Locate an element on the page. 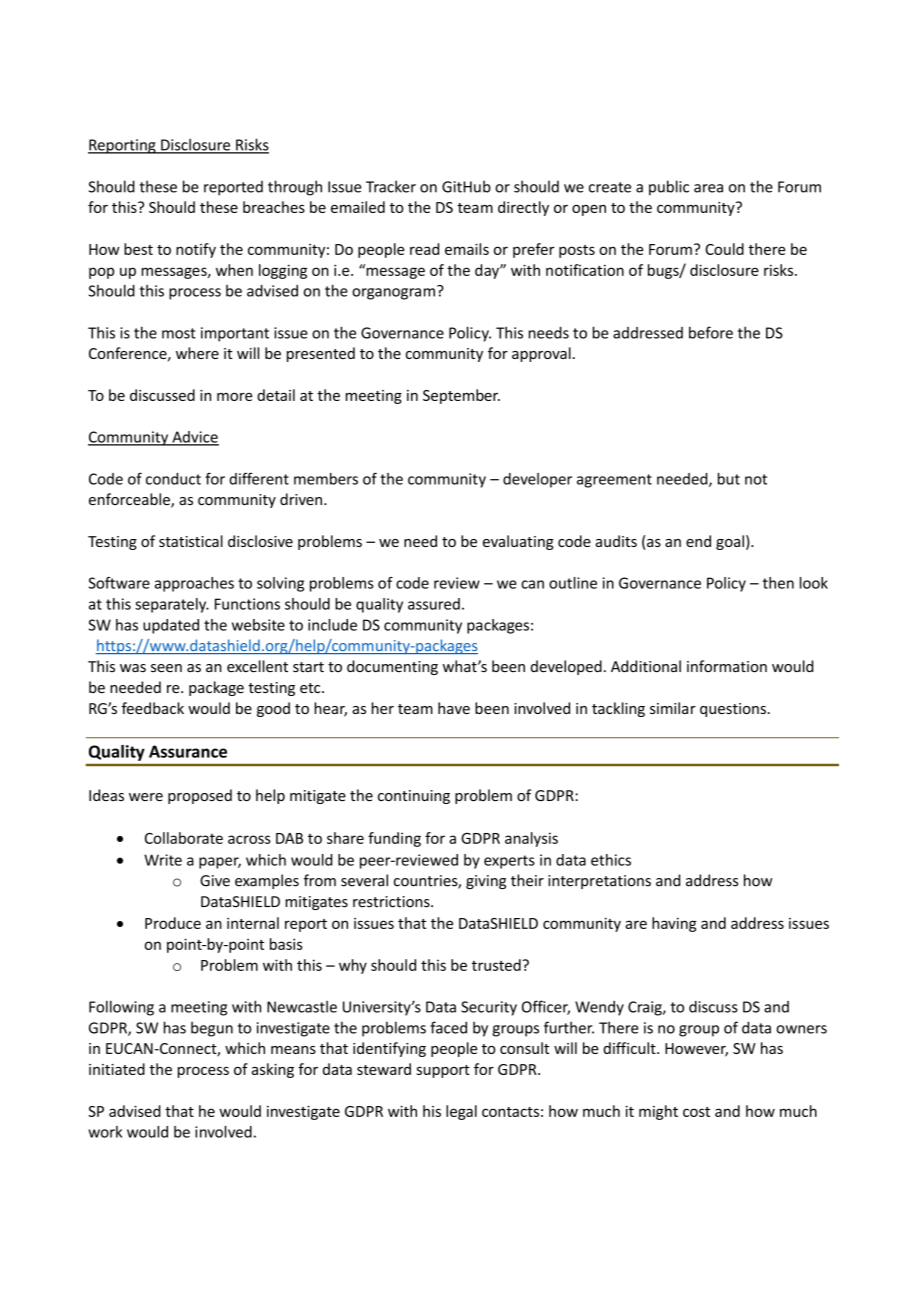 The image size is (924, 1308). notify is located at coordinates (196, 250).
